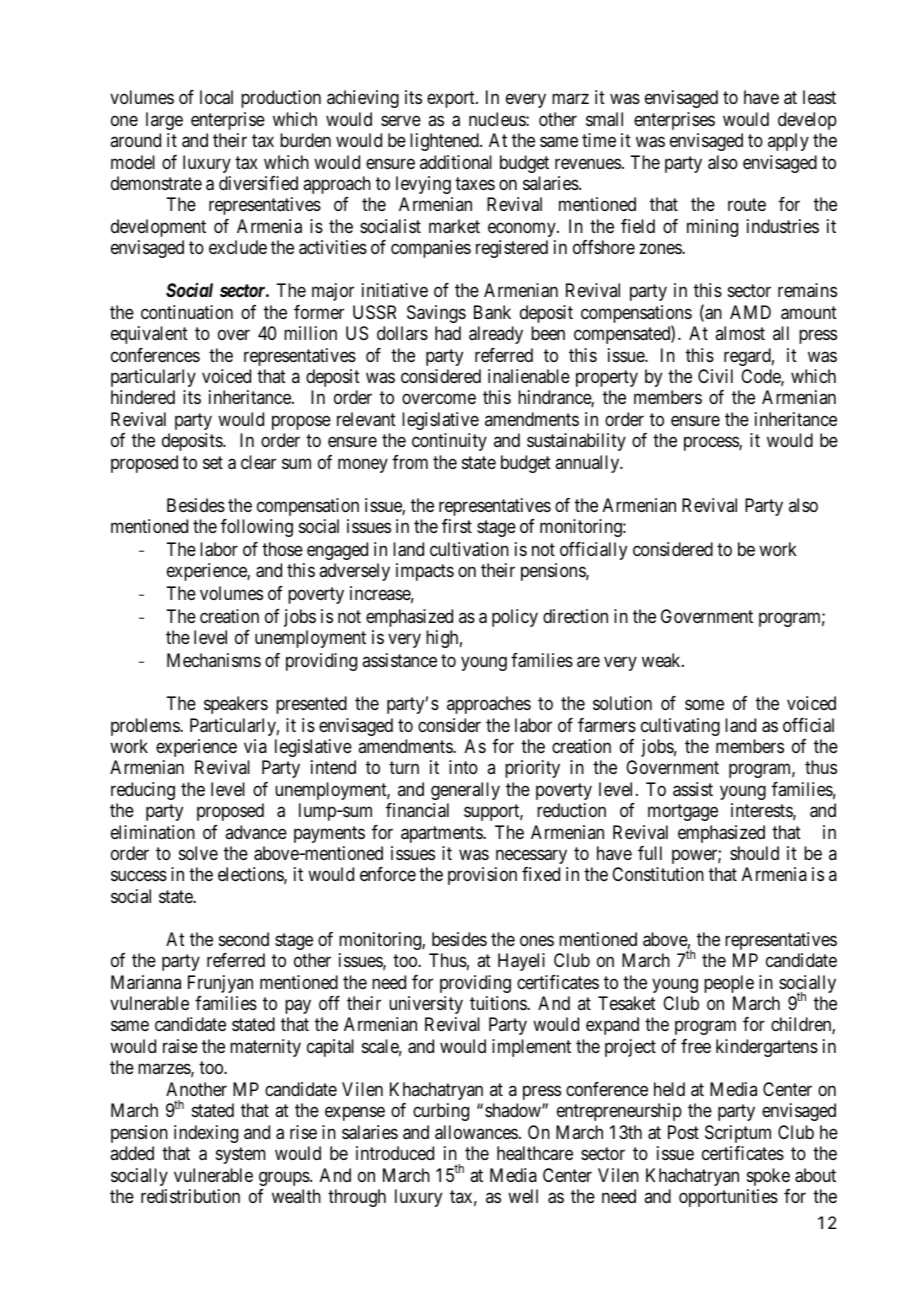 The width and height of the document is (924, 1308). What do you see at coordinates (754, 853) in the document?
I see `should` at bounding box center [754, 853].
